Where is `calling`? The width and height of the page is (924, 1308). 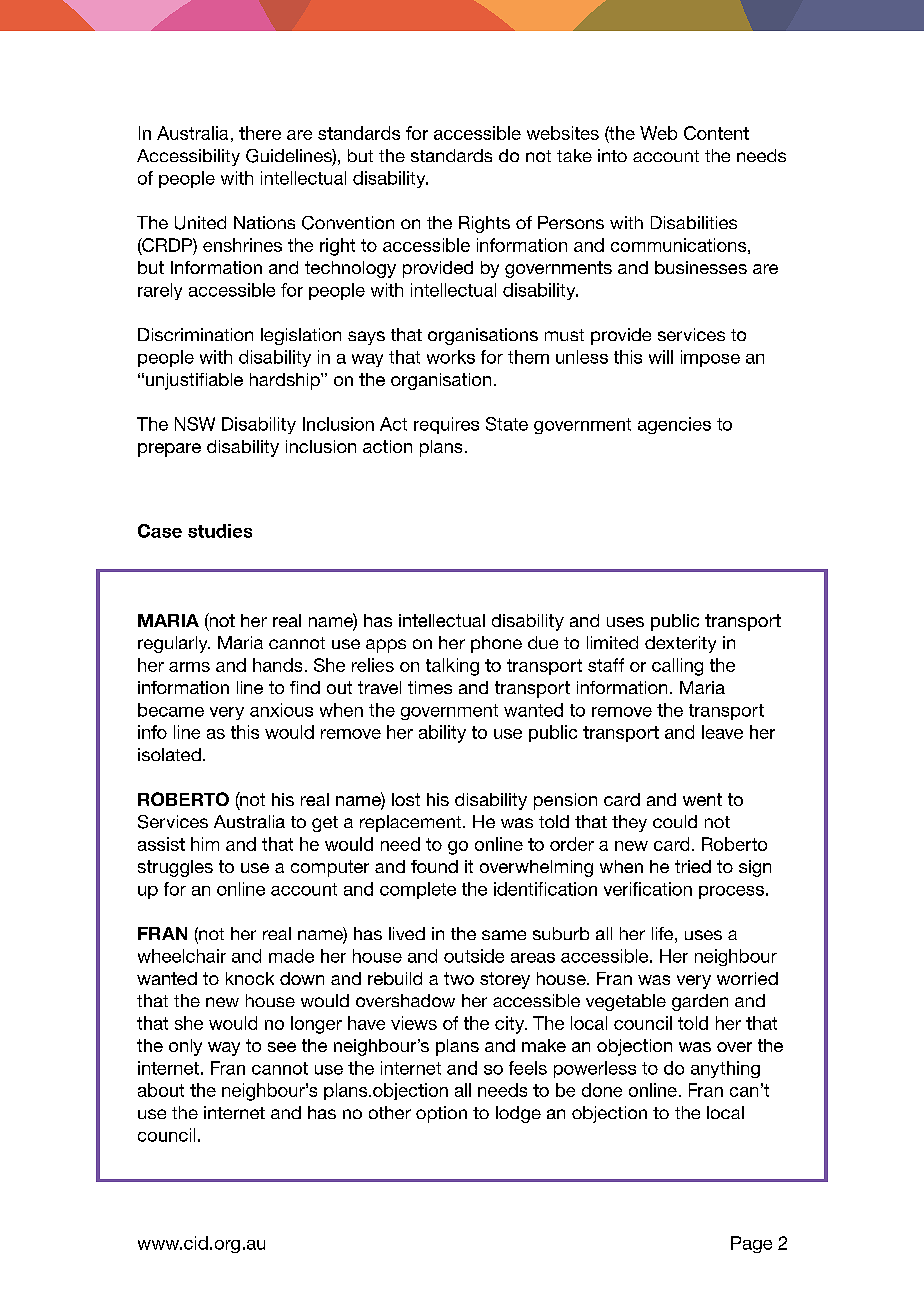
calling is located at coordinates (677, 667).
